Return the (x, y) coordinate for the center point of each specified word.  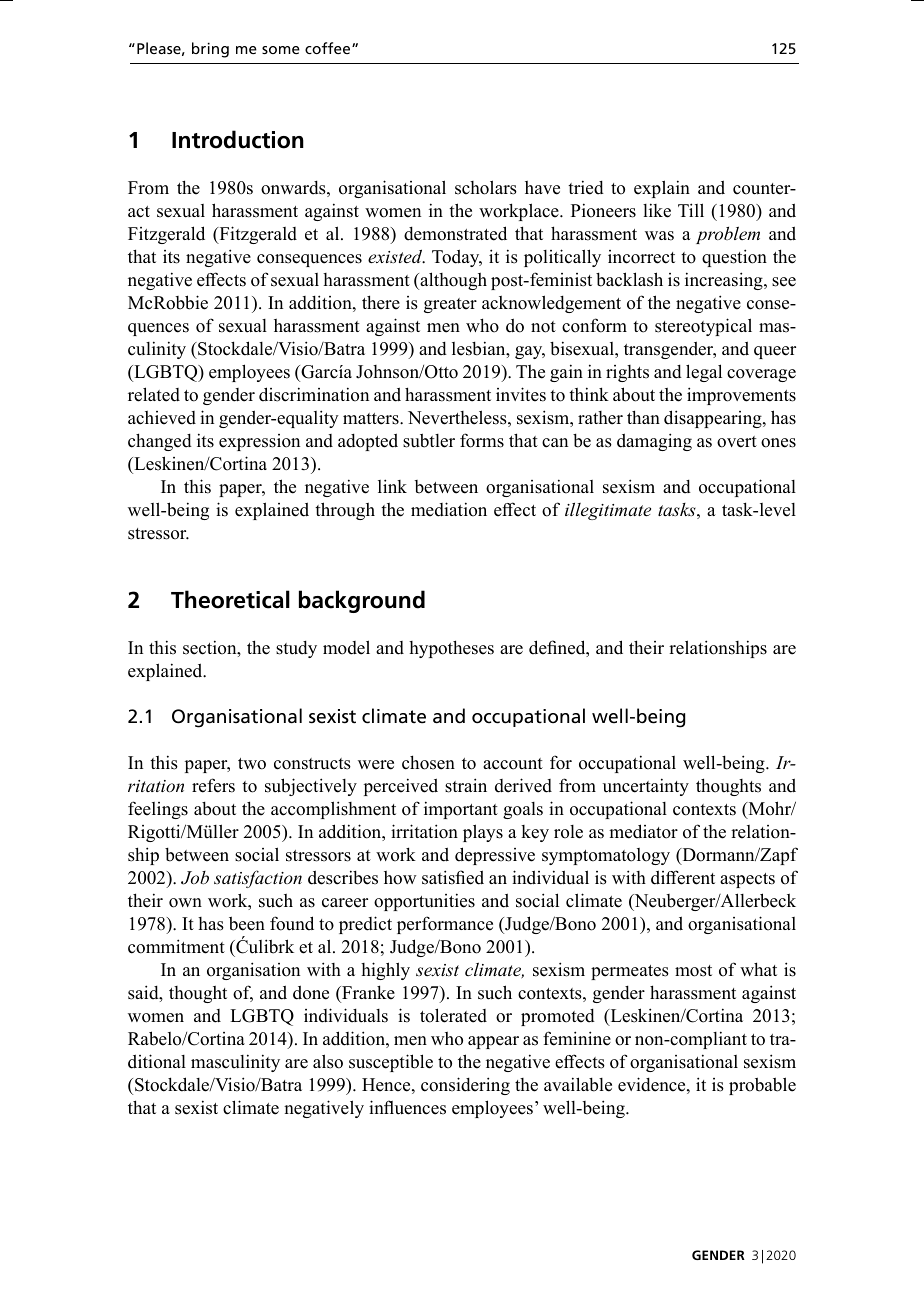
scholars (486, 187)
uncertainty (646, 787)
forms (482, 440)
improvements (741, 396)
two (252, 764)
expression (259, 442)
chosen (428, 762)
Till (691, 210)
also (328, 1061)
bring (210, 50)
